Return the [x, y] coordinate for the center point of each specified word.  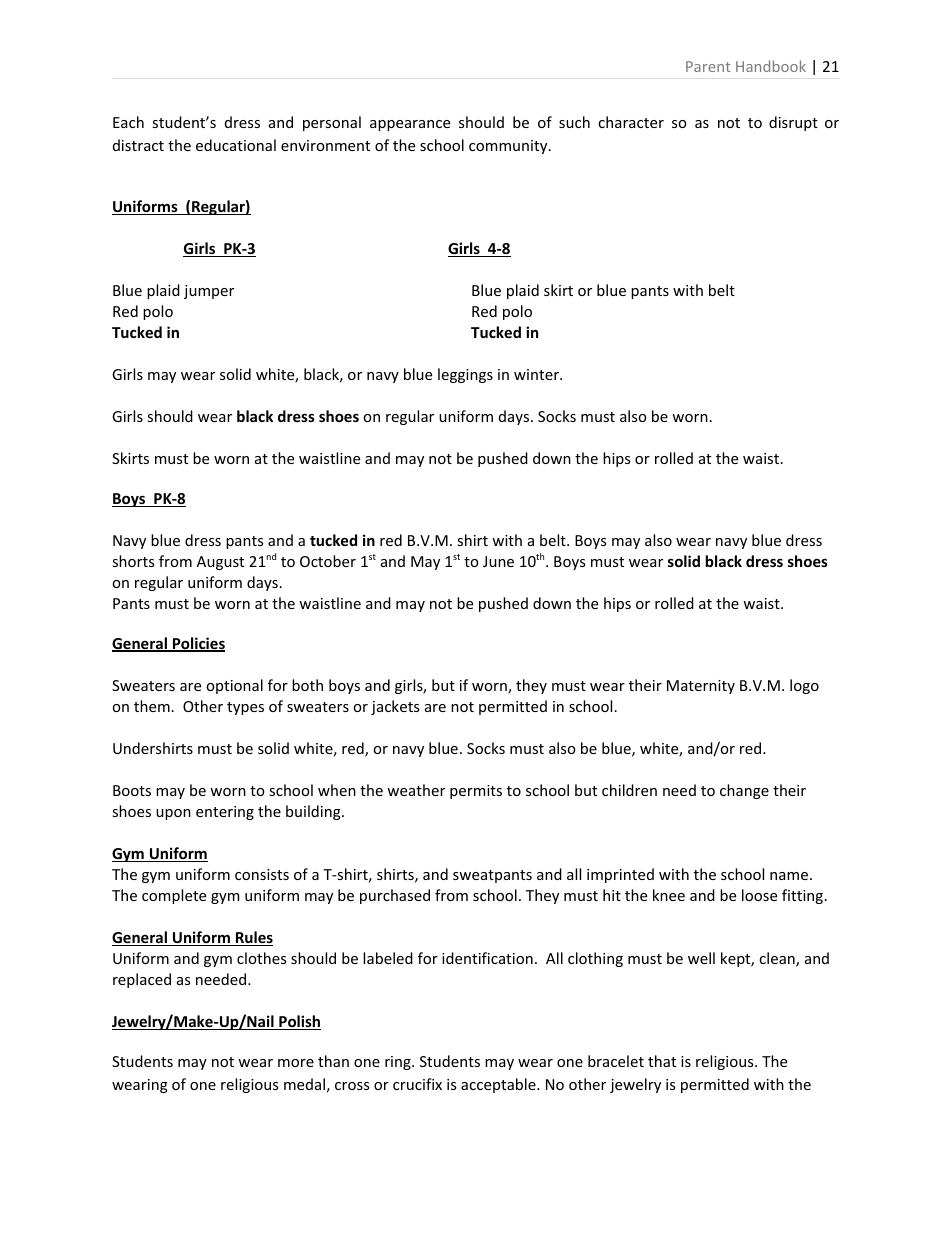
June [498, 561]
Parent [708, 66]
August [220, 563]
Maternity [701, 687]
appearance [410, 125]
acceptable [499, 1085]
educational [236, 145]
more [296, 1063]
